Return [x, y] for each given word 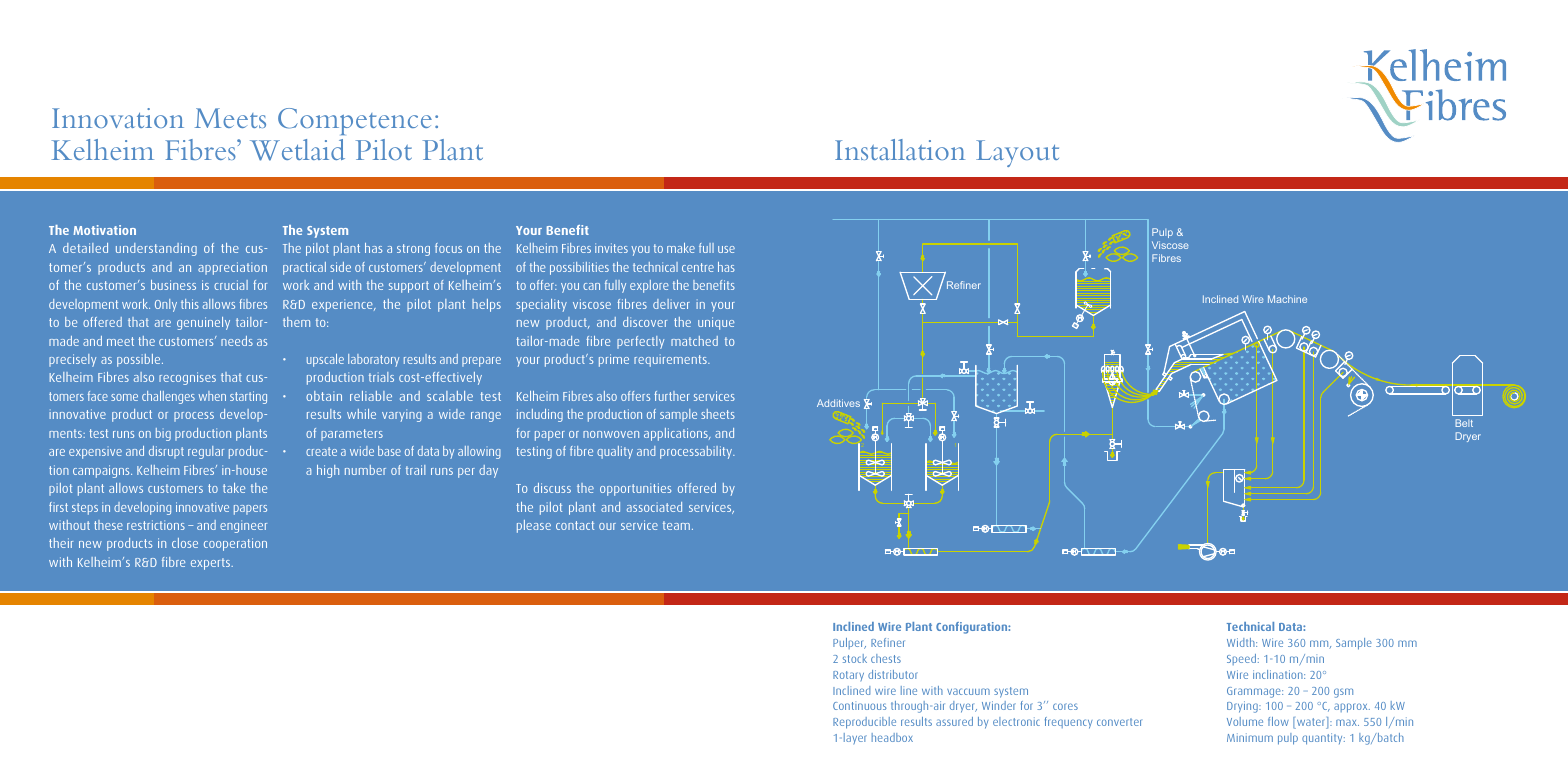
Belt [1464, 423]
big [163, 434]
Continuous [859, 706]
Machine [1287, 299]
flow [1278, 721]
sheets [718, 414]
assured [954, 721]
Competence [355, 121]
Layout [1017, 153]
